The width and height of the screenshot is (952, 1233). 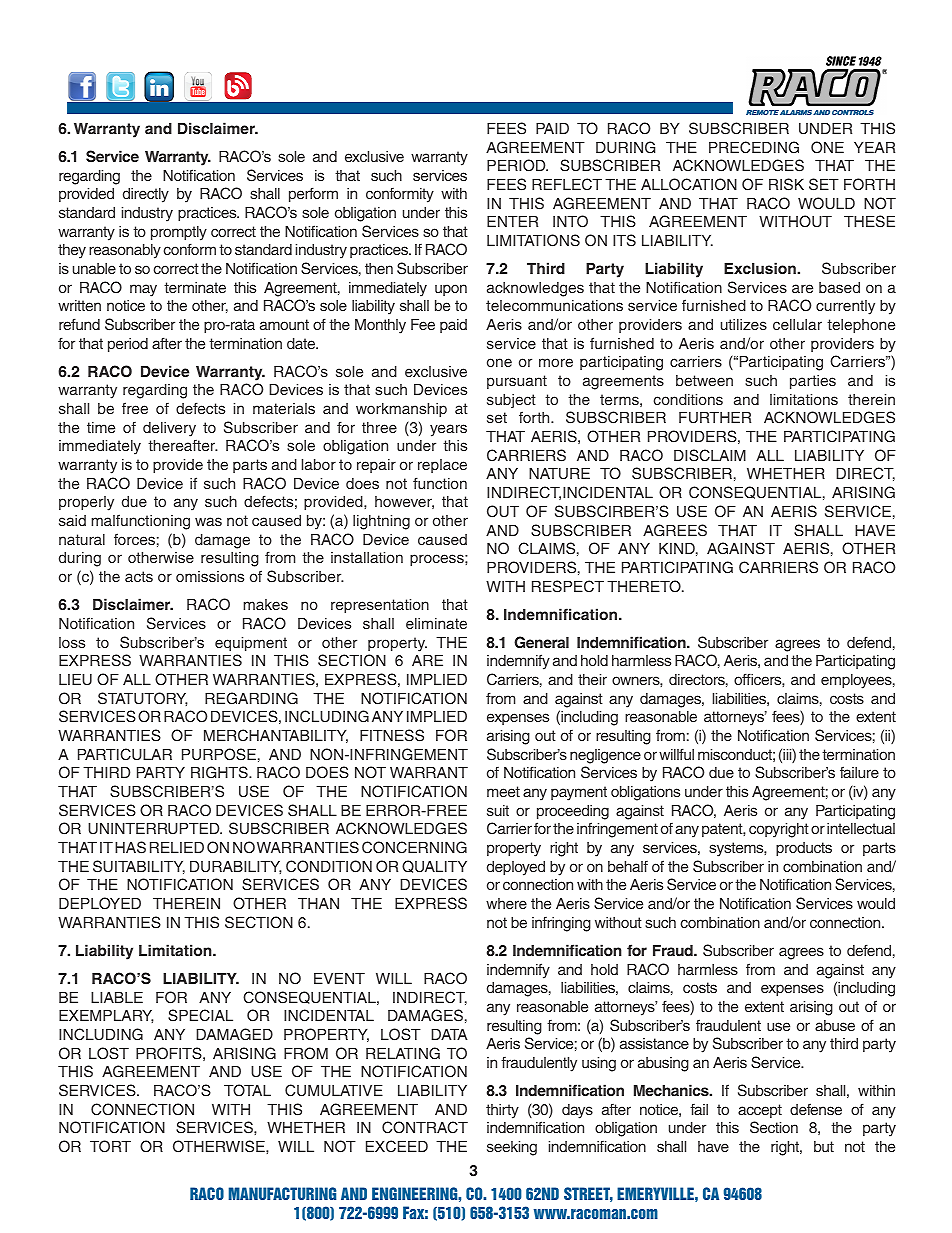 I want to click on STATUTORY, so click(x=143, y=699).
